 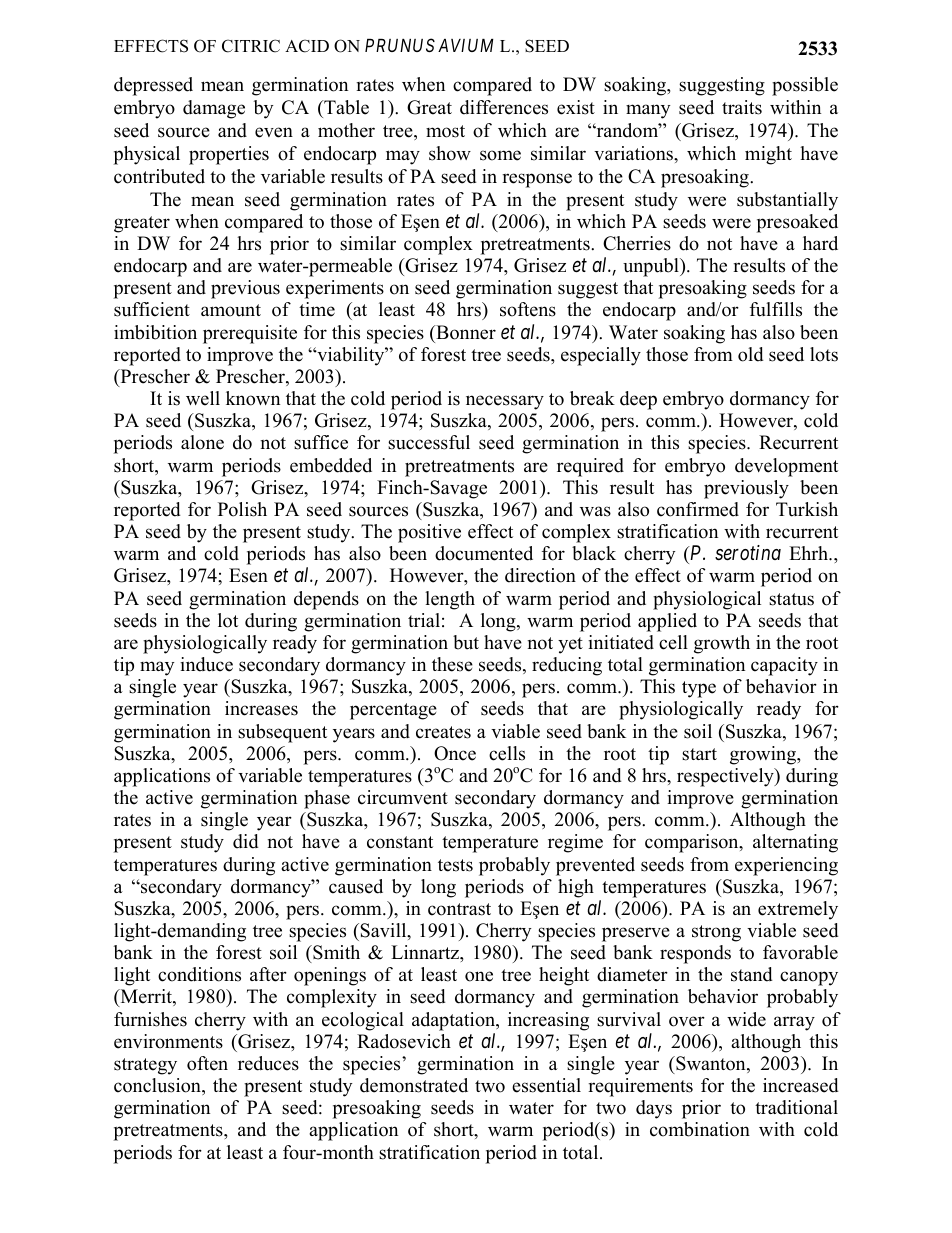 What do you see at coordinates (245, 841) in the screenshot?
I see `did` at bounding box center [245, 841].
